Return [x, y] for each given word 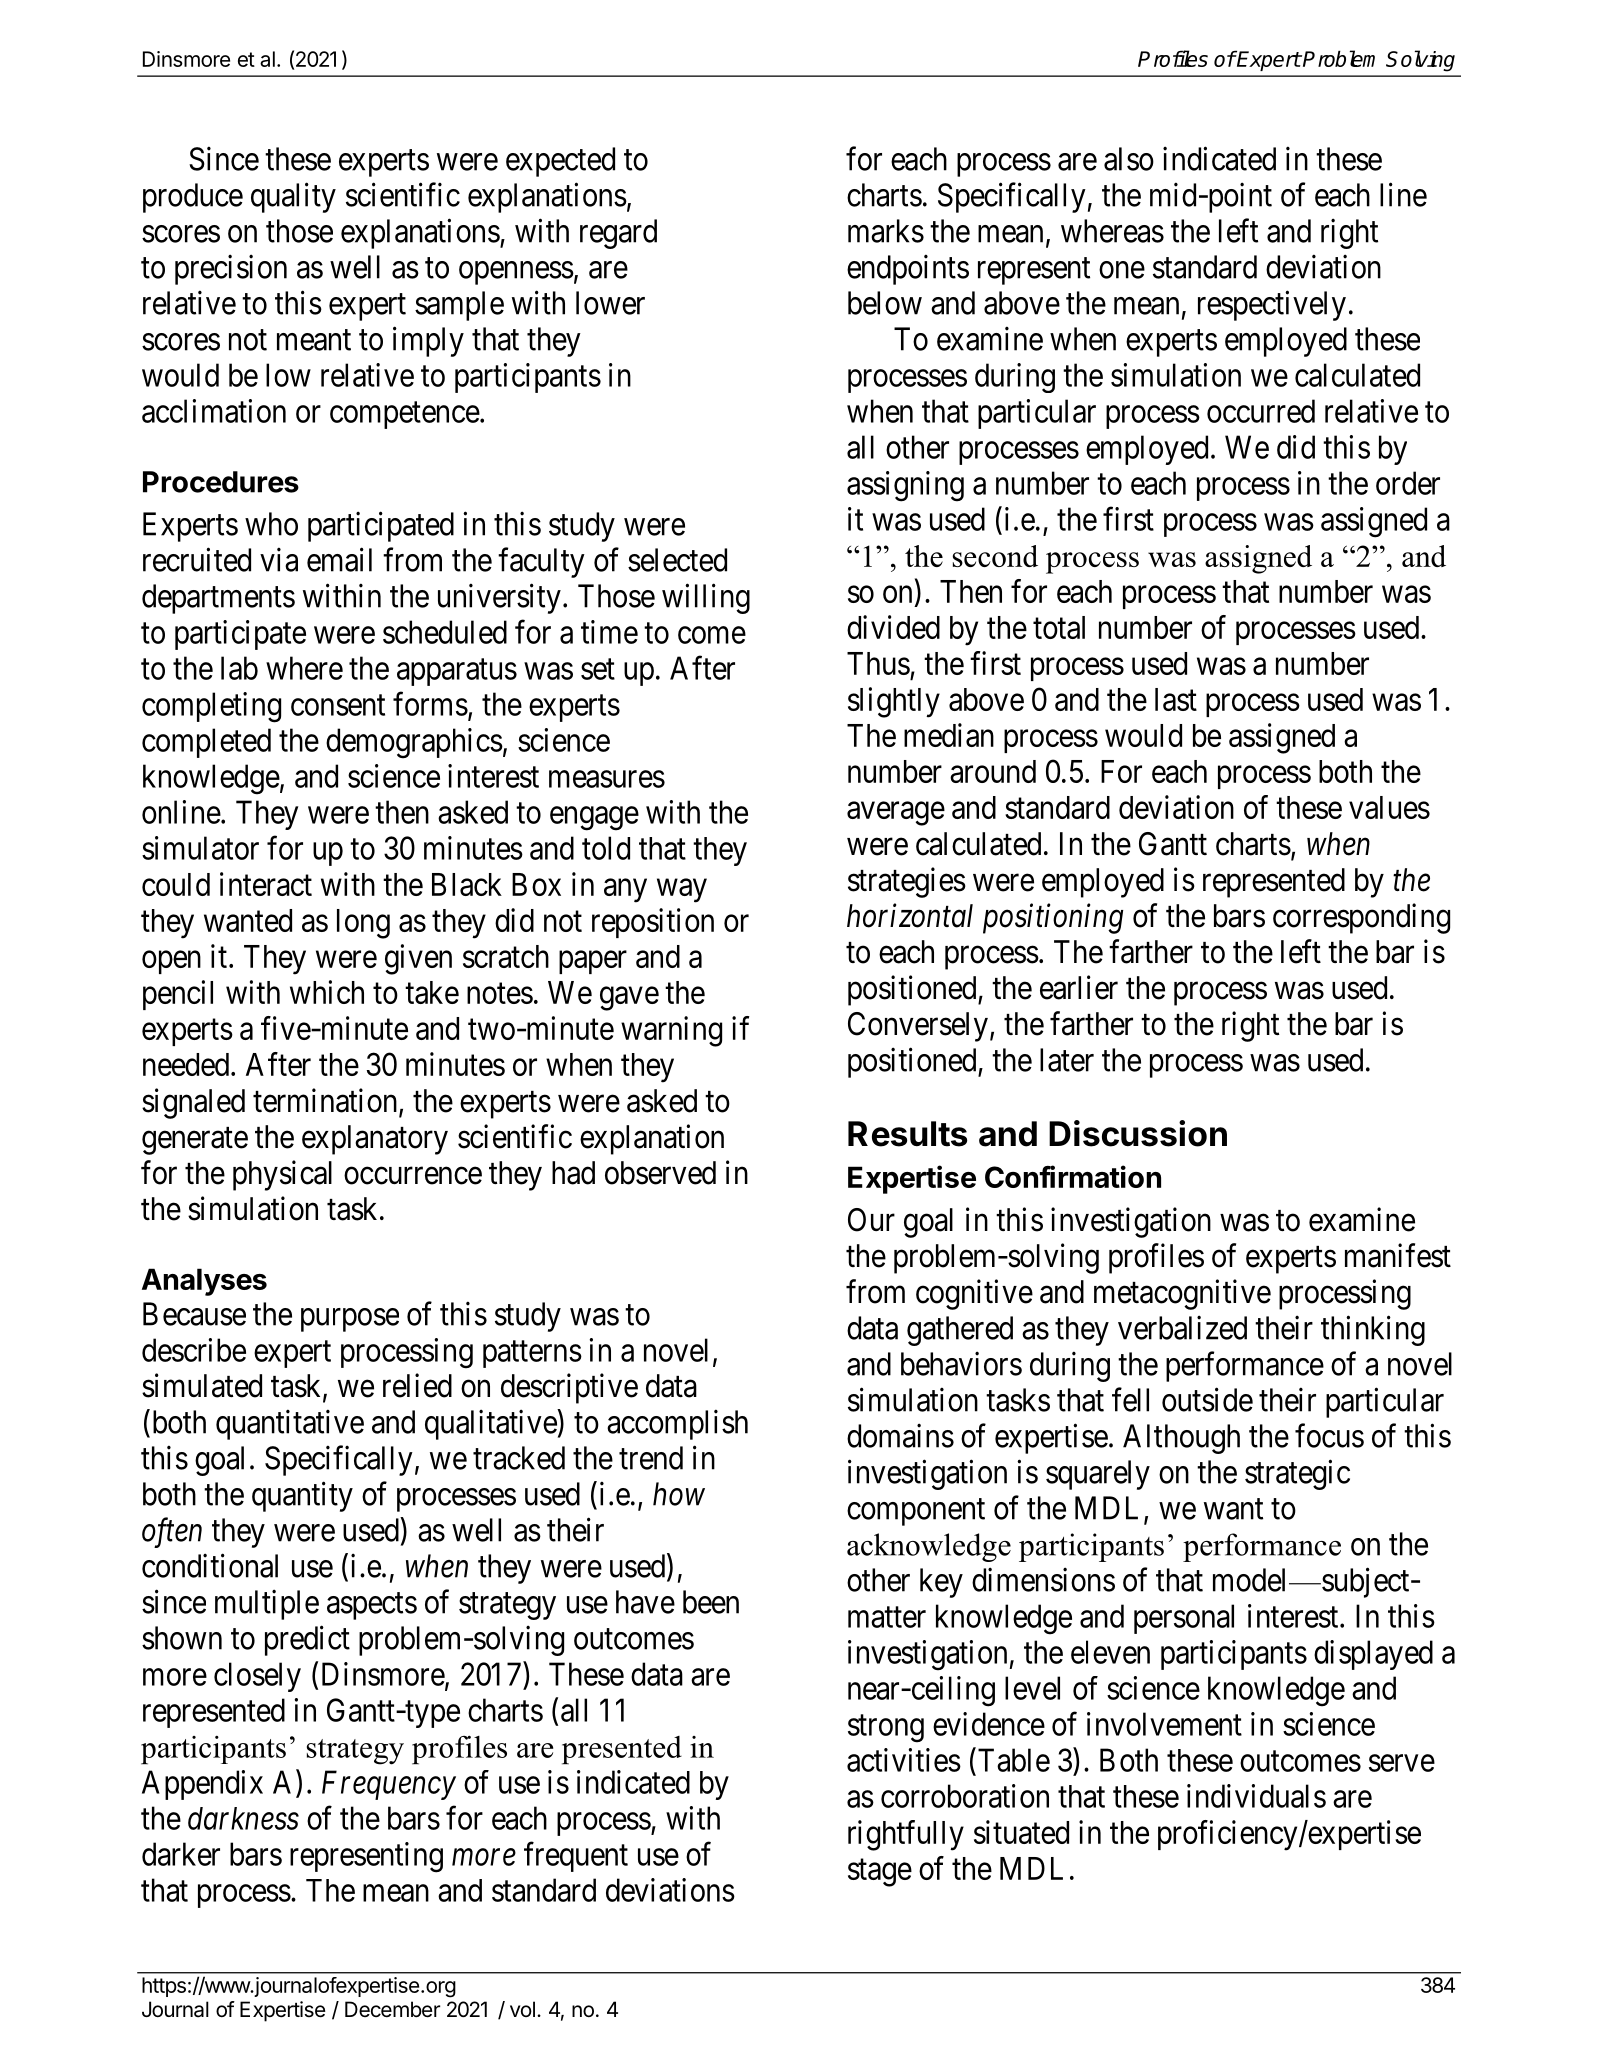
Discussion [1138, 1133]
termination [326, 1101]
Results [907, 1134]
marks [886, 231]
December [392, 2009]
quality [293, 197]
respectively [1272, 305]
